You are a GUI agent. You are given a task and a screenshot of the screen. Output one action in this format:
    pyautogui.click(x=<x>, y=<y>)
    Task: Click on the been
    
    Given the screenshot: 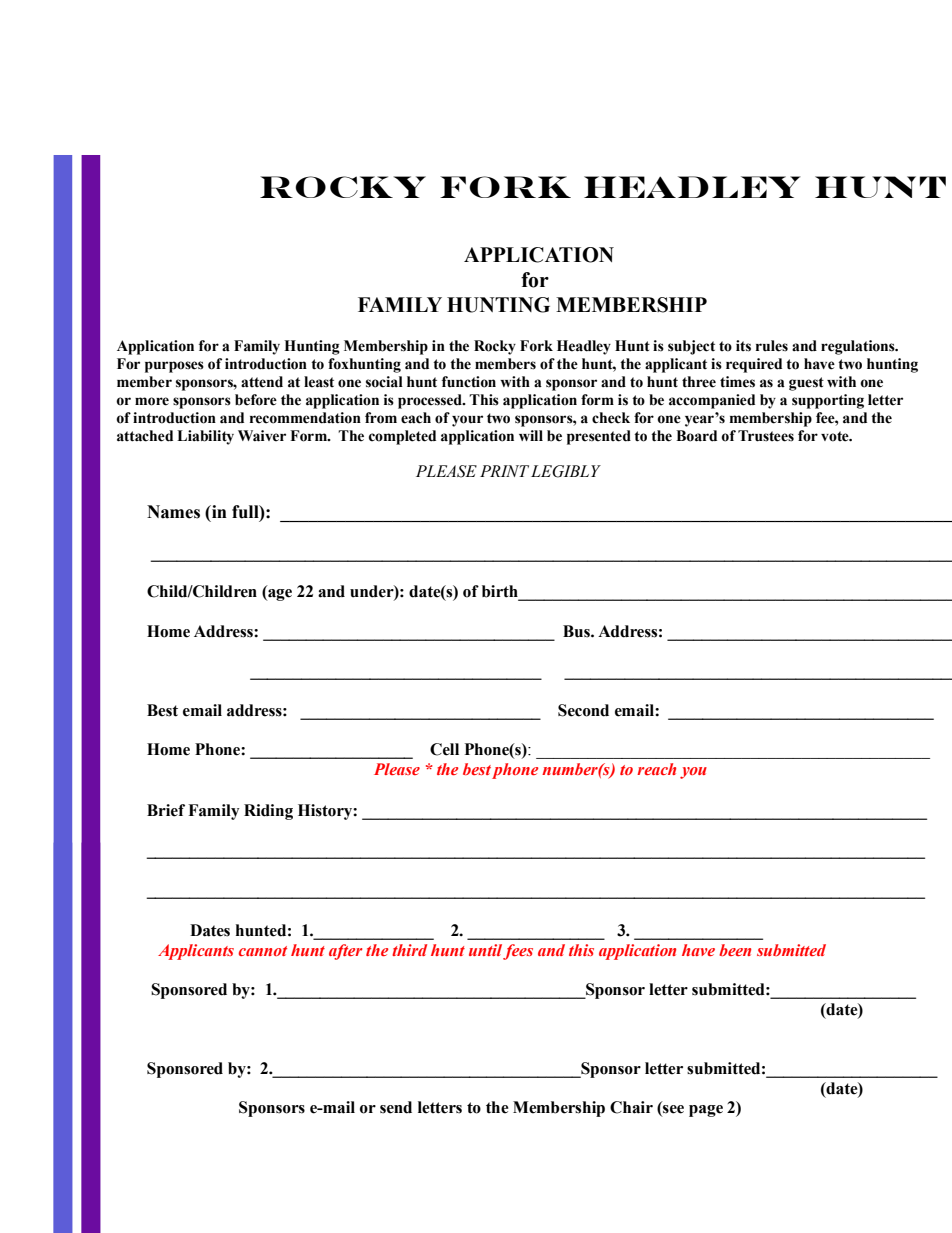 What is the action you would take?
    pyautogui.click(x=735, y=950)
